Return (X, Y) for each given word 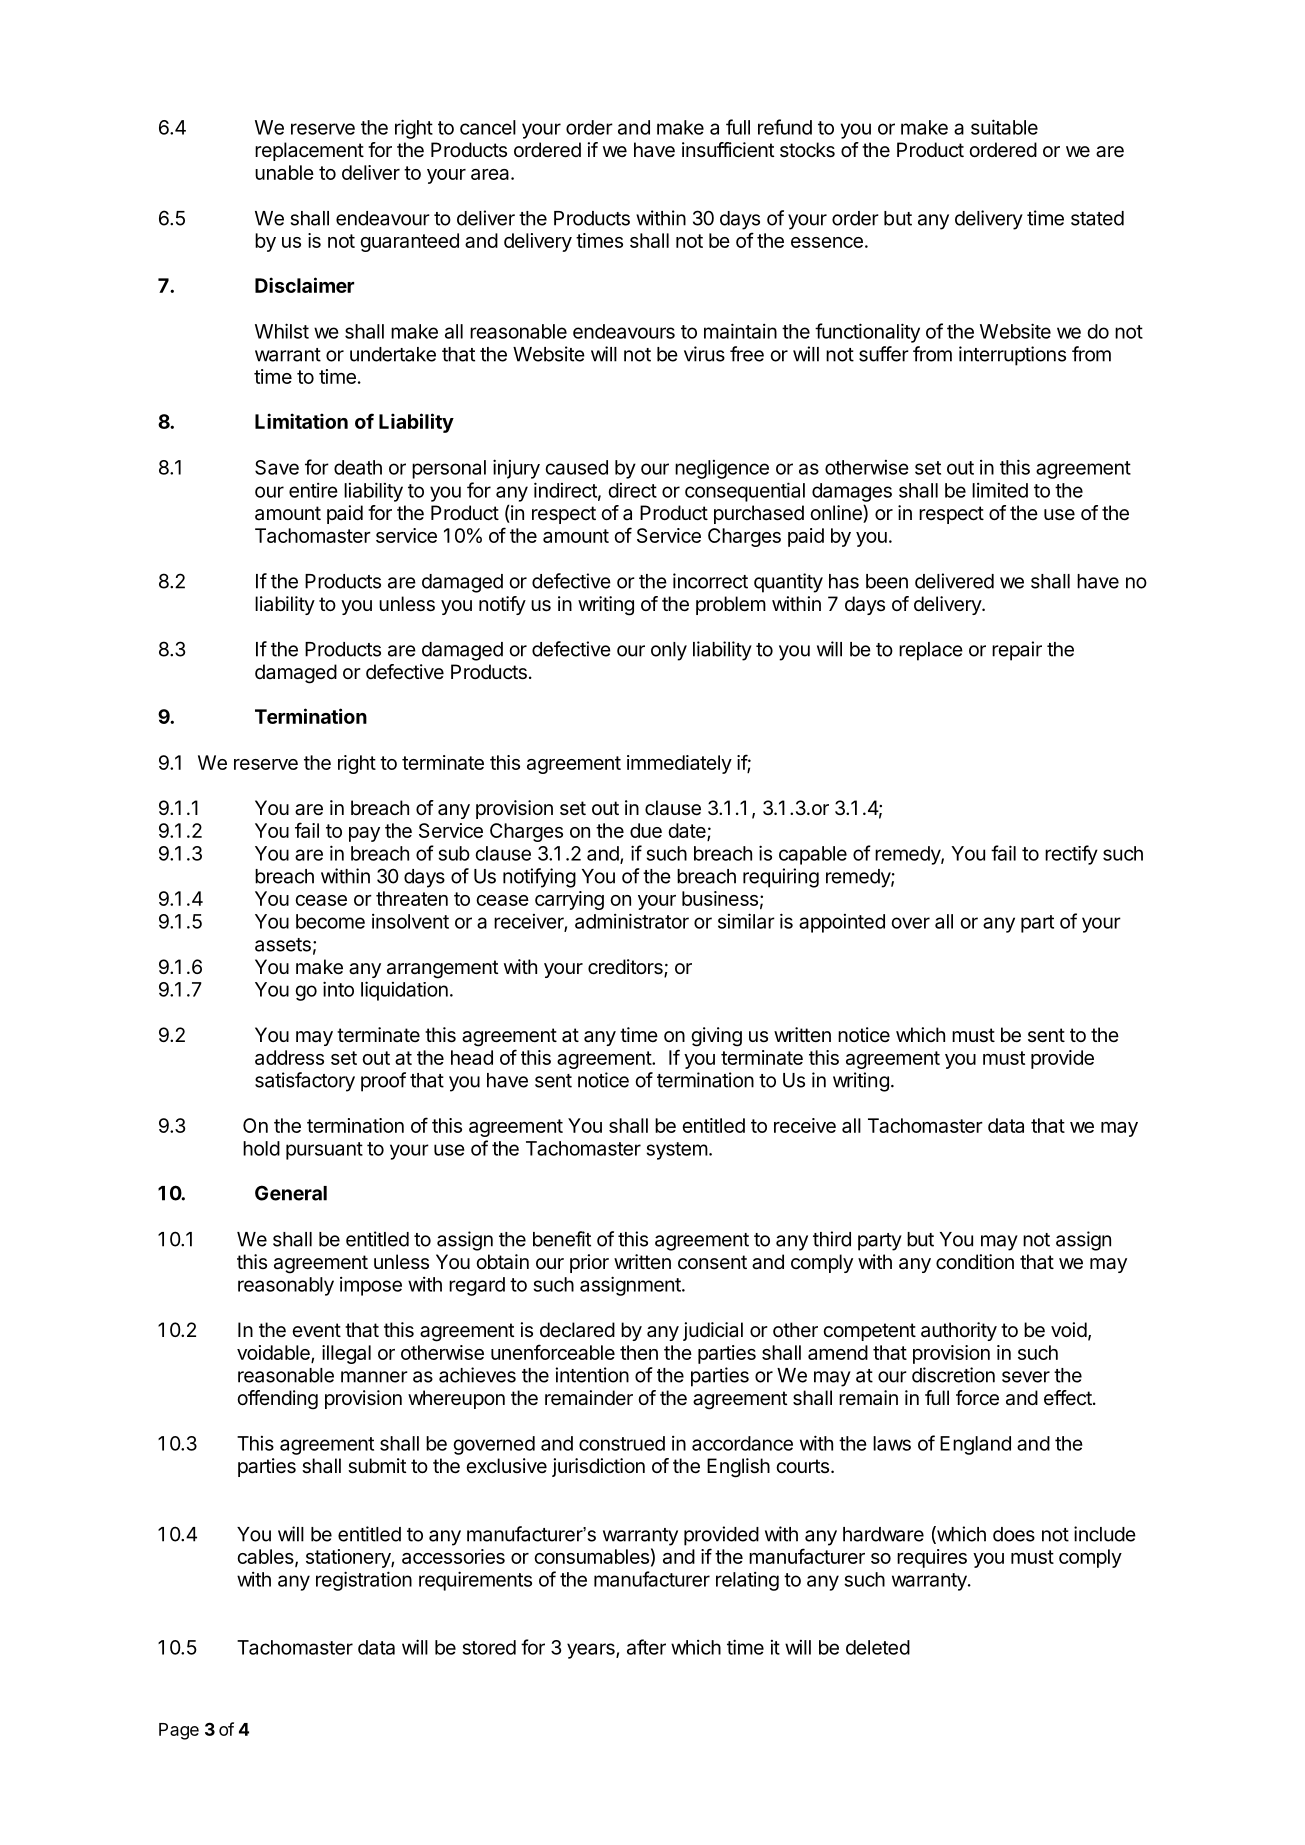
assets (283, 945)
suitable (1004, 127)
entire (313, 490)
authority (959, 1331)
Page (179, 1731)
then (639, 1352)
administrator (632, 921)
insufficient (728, 150)
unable (284, 172)
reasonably (286, 1286)
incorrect (710, 581)
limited (1000, 490)
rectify (1071, 855)
